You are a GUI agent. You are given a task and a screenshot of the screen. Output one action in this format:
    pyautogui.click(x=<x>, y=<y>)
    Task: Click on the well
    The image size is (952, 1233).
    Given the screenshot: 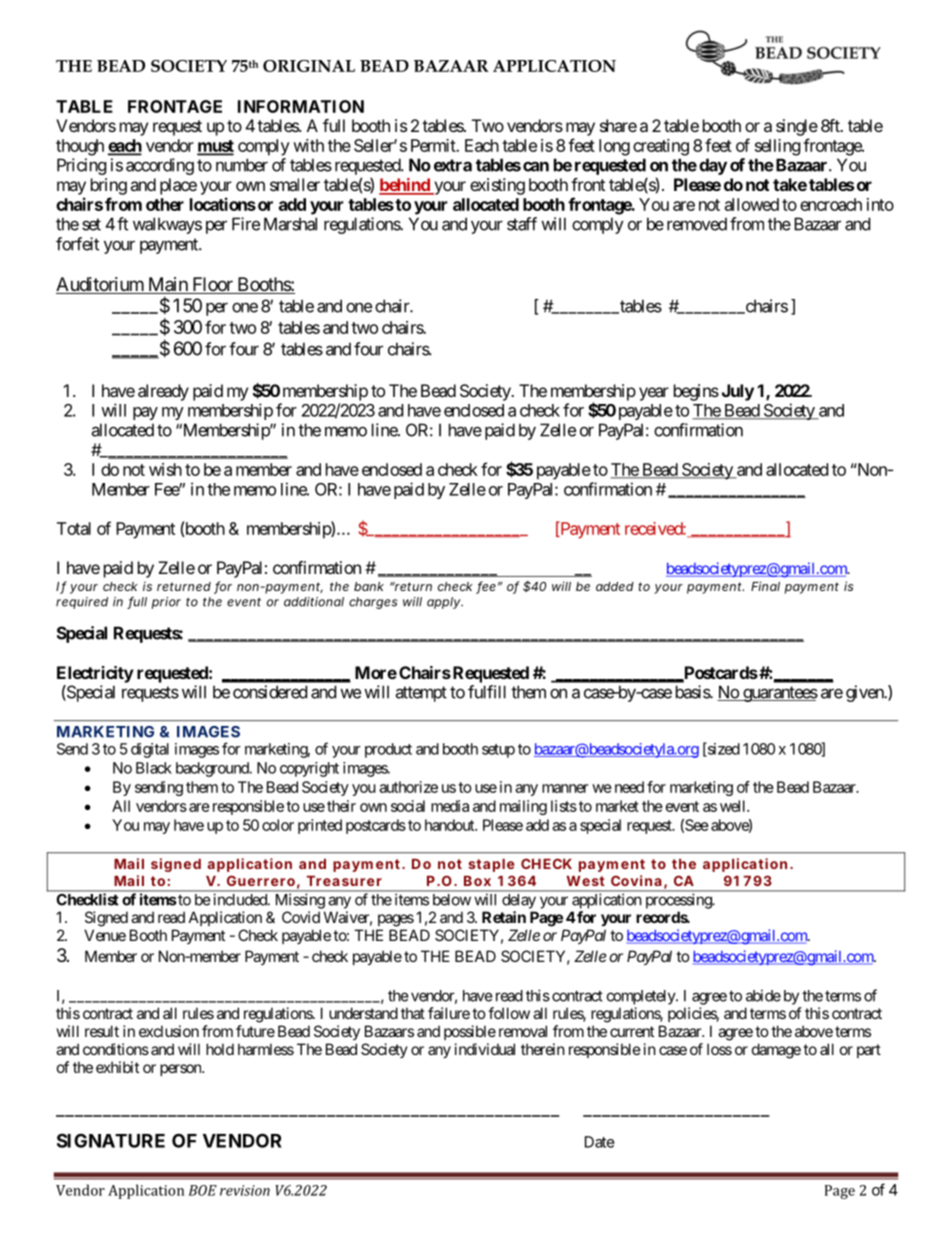 What is the action you would take?
    pyautogui.click(x=734, y=806)
